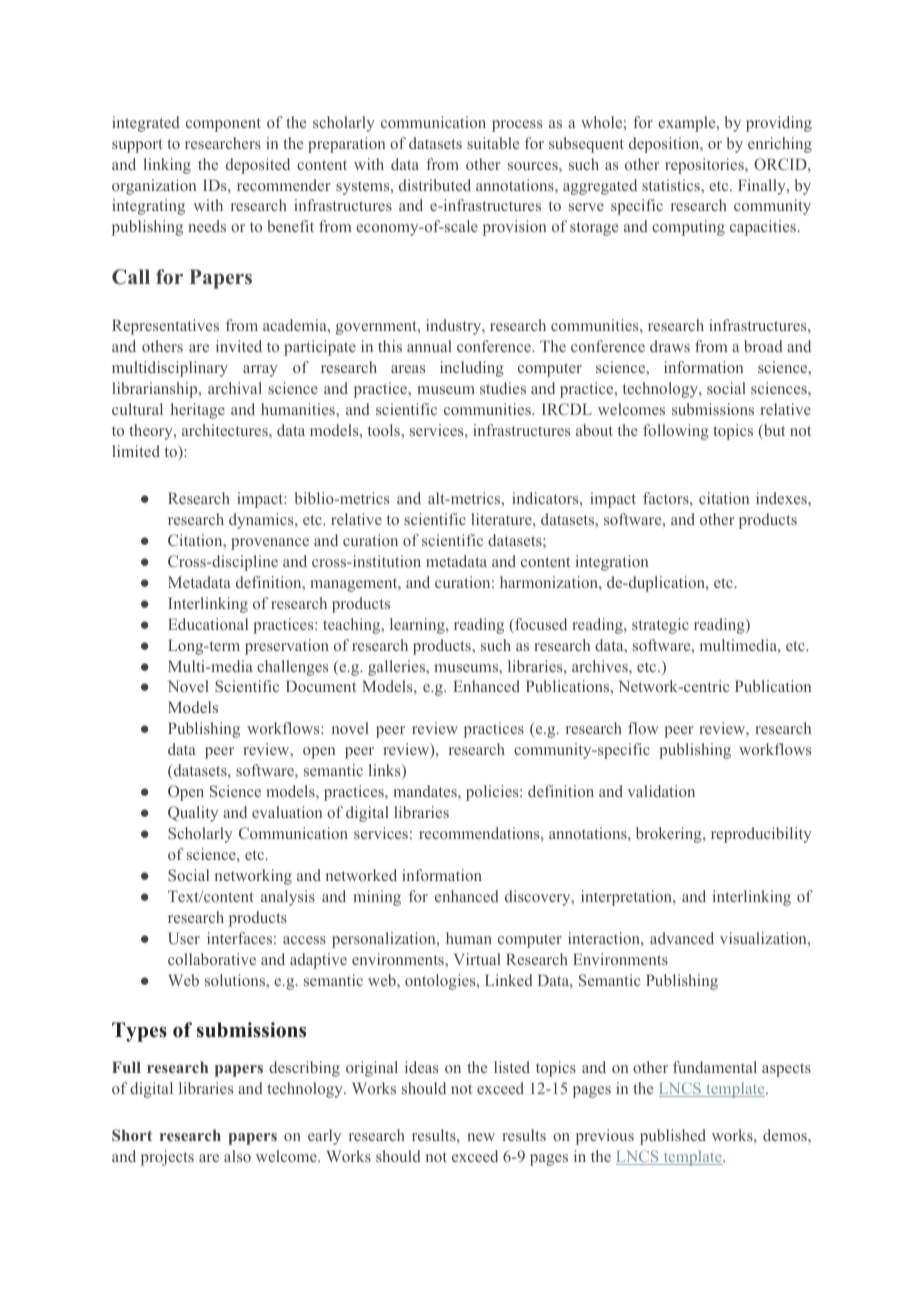 The width and height of the document is (924, 1308). Describe the element at coordinates (208, 624) in the document. I see `Educational` at that location.
